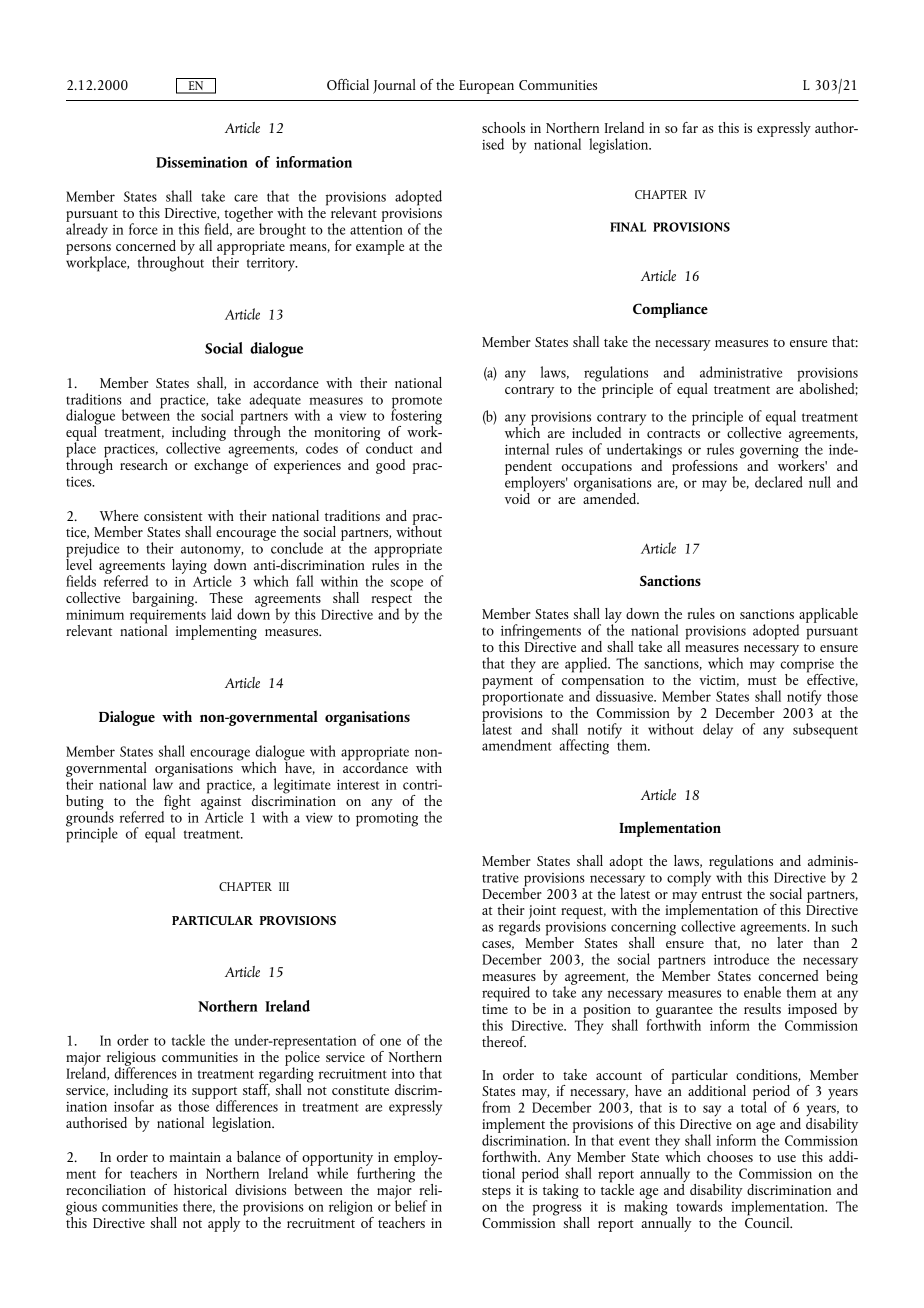 The height and width of the document is (1308, 924). I want to click on steps, so click(497, 1194).
